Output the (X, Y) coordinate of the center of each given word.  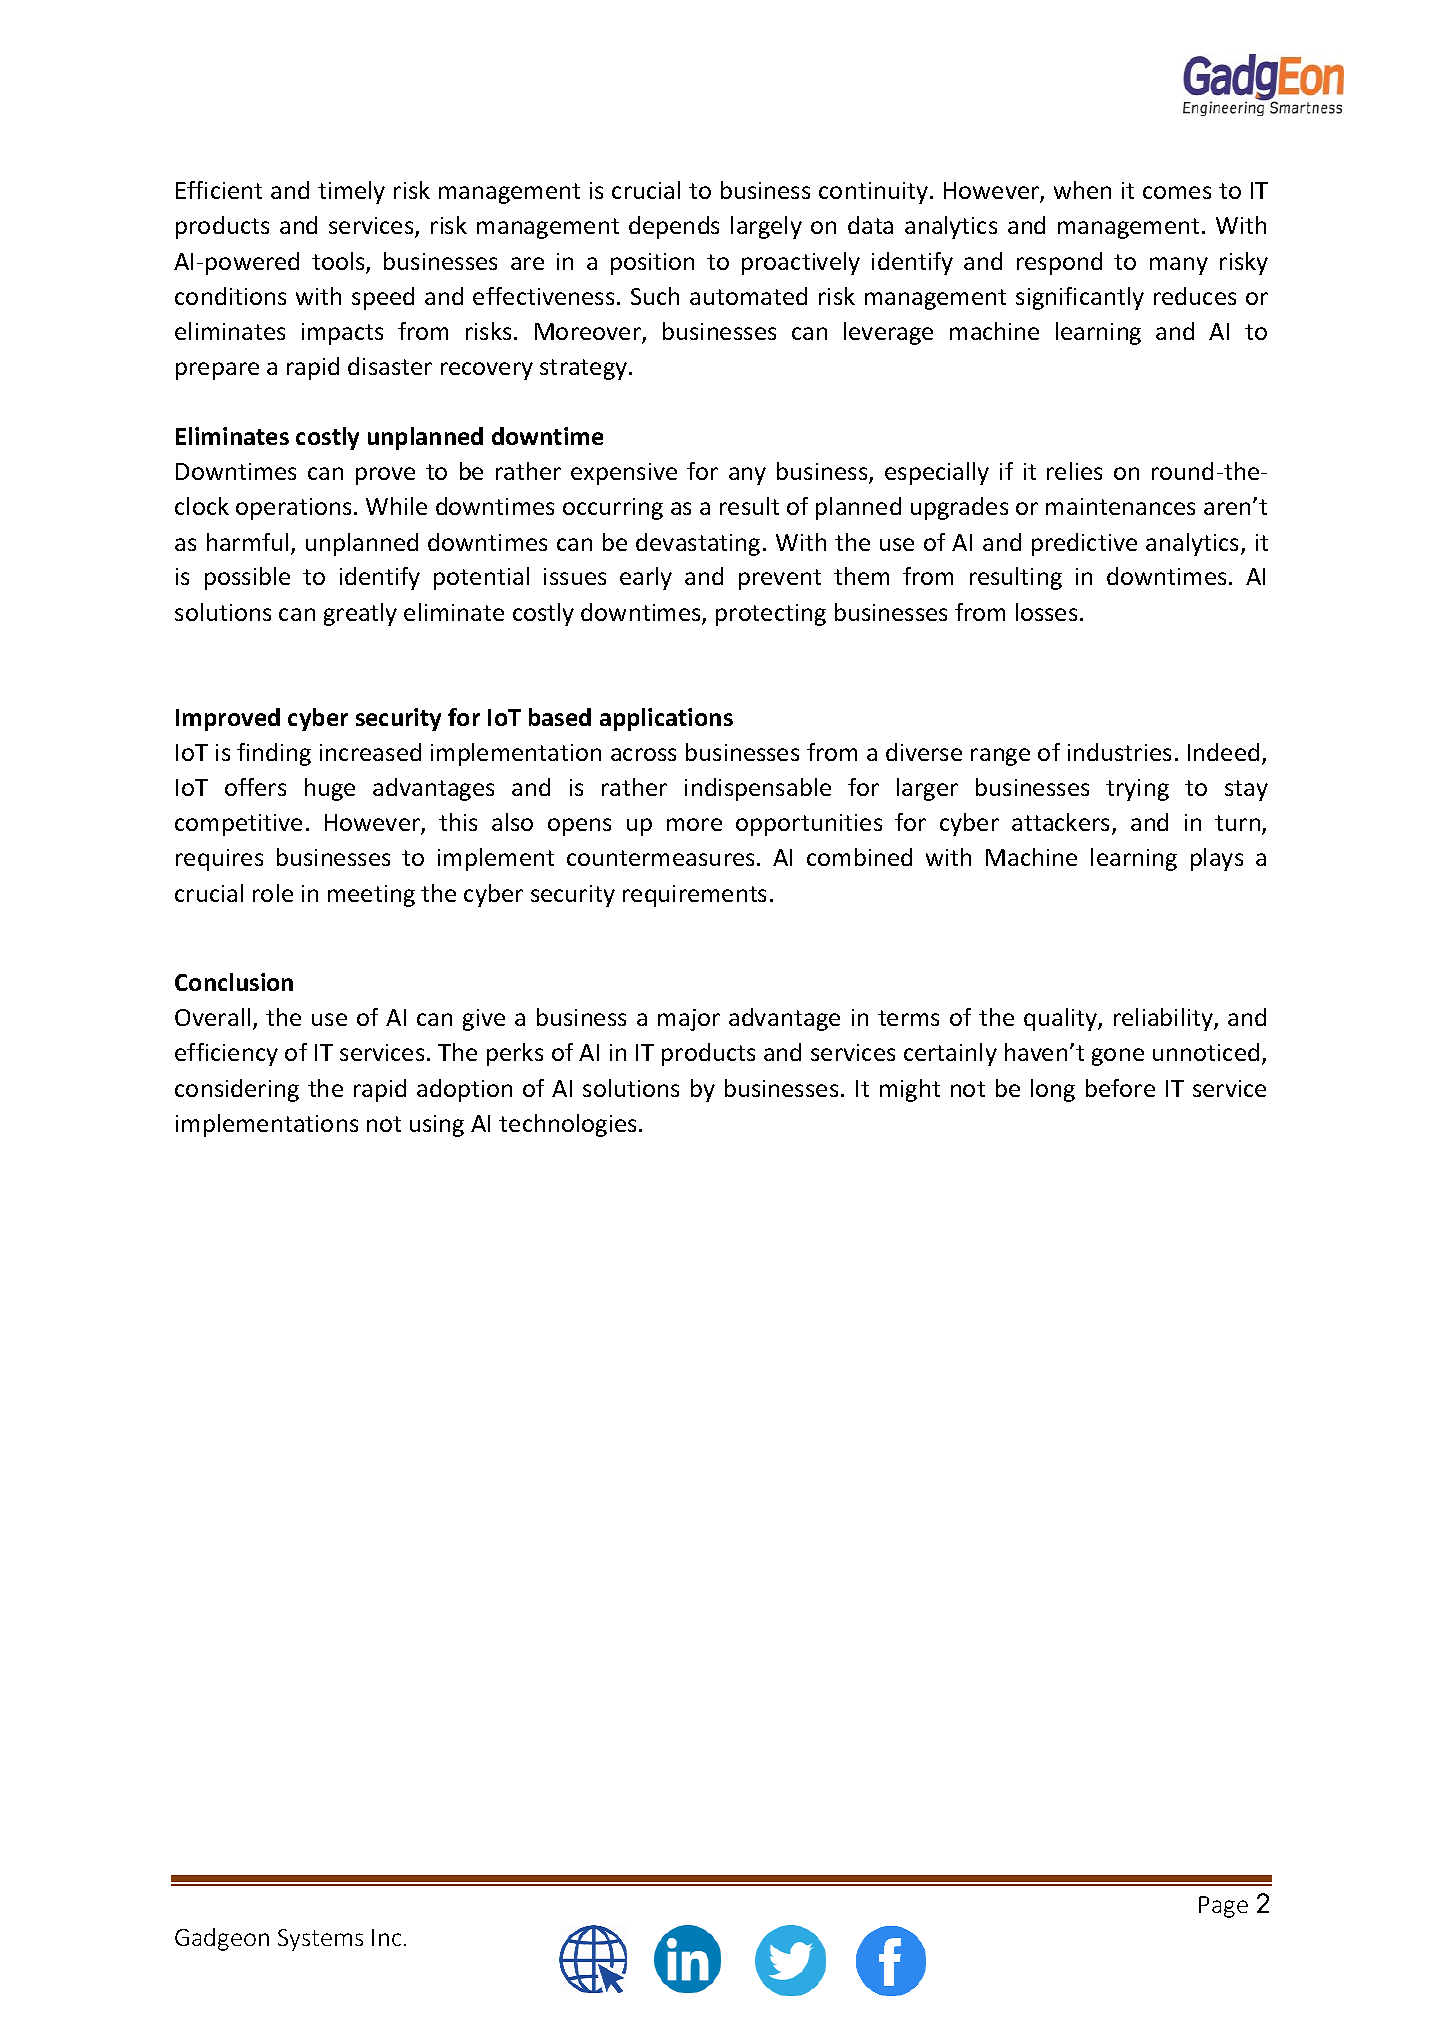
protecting (771, 615)
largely (766, 227)
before (1120, 1088)
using (437, 1126)
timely (351, 192)
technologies (567, 1125)
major (689, 1020)
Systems (320, 1940)
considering (237, 1090)
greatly (360, 614)
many (1179, 266)
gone (1118, 1057)
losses (1046, 612)
